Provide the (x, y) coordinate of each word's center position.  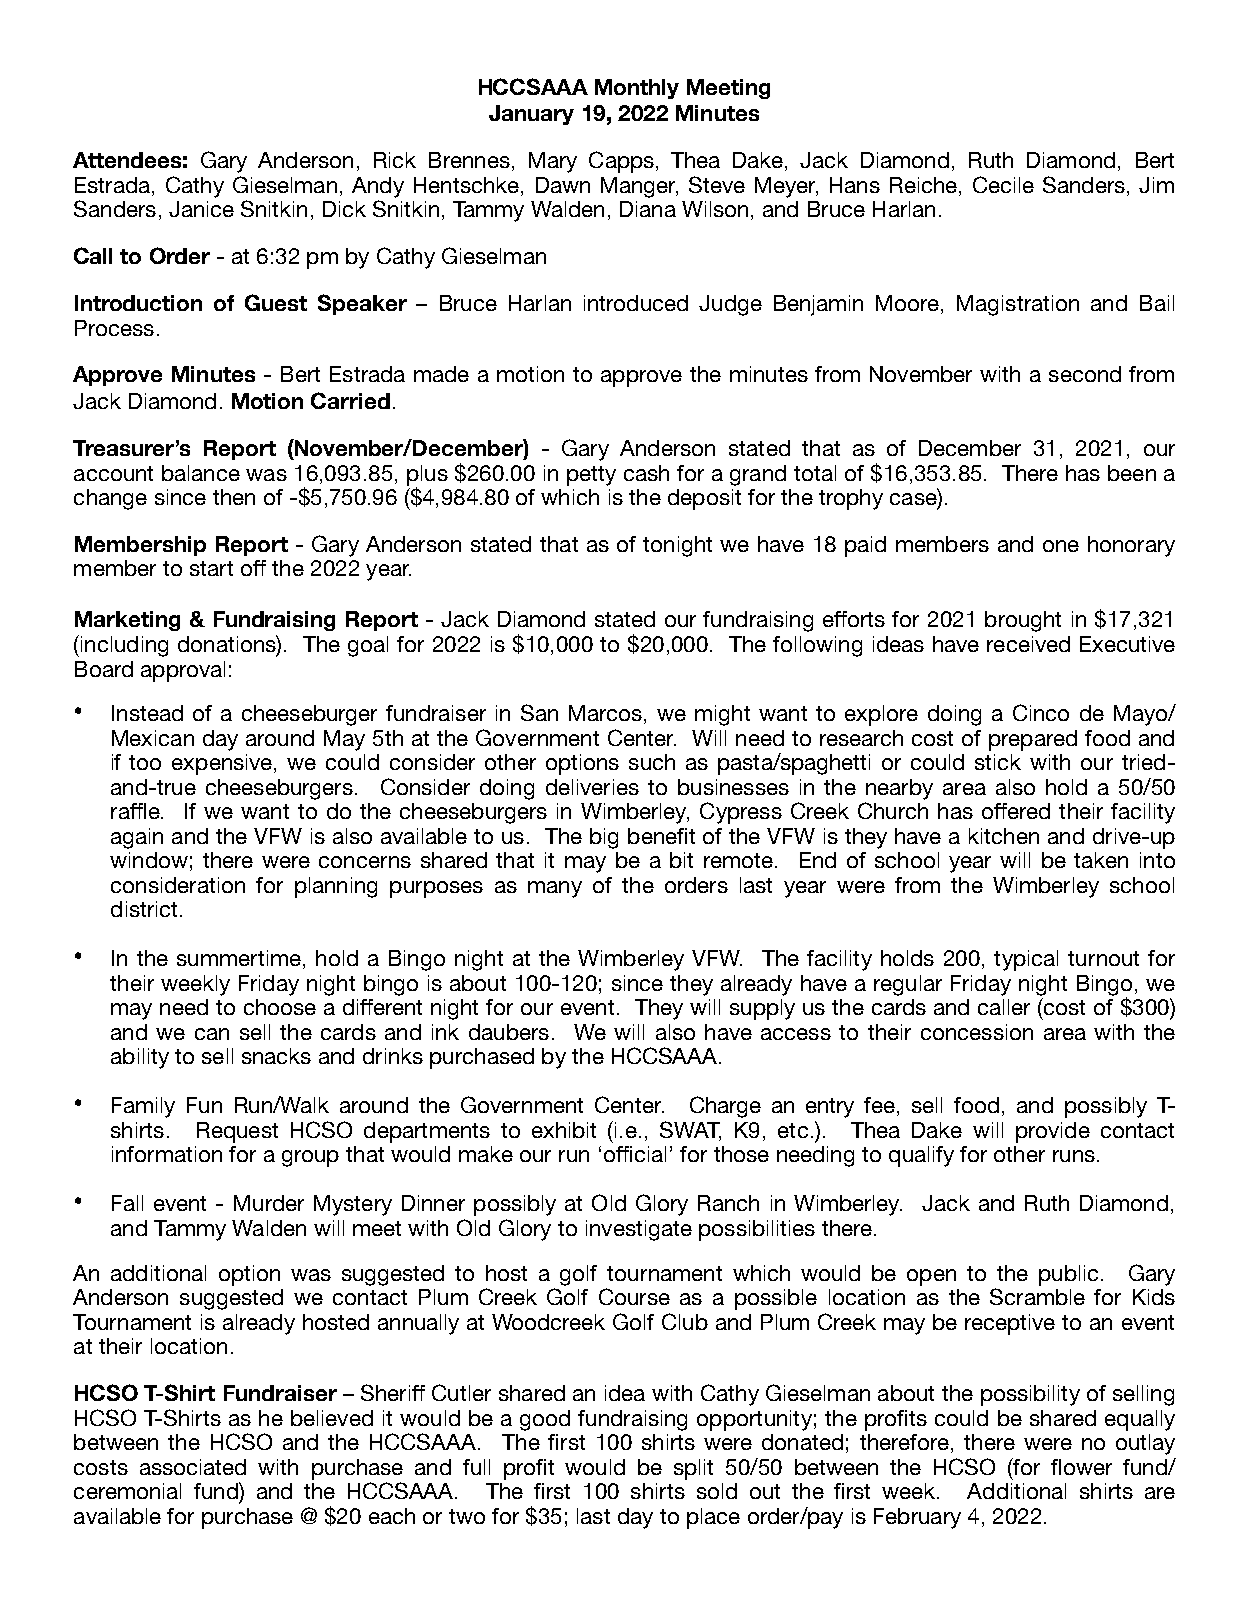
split (693, 1469)
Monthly (637, 89)
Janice (201, 209)
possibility (1030, 1395)
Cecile (1003, 184)
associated (193, 1467)
